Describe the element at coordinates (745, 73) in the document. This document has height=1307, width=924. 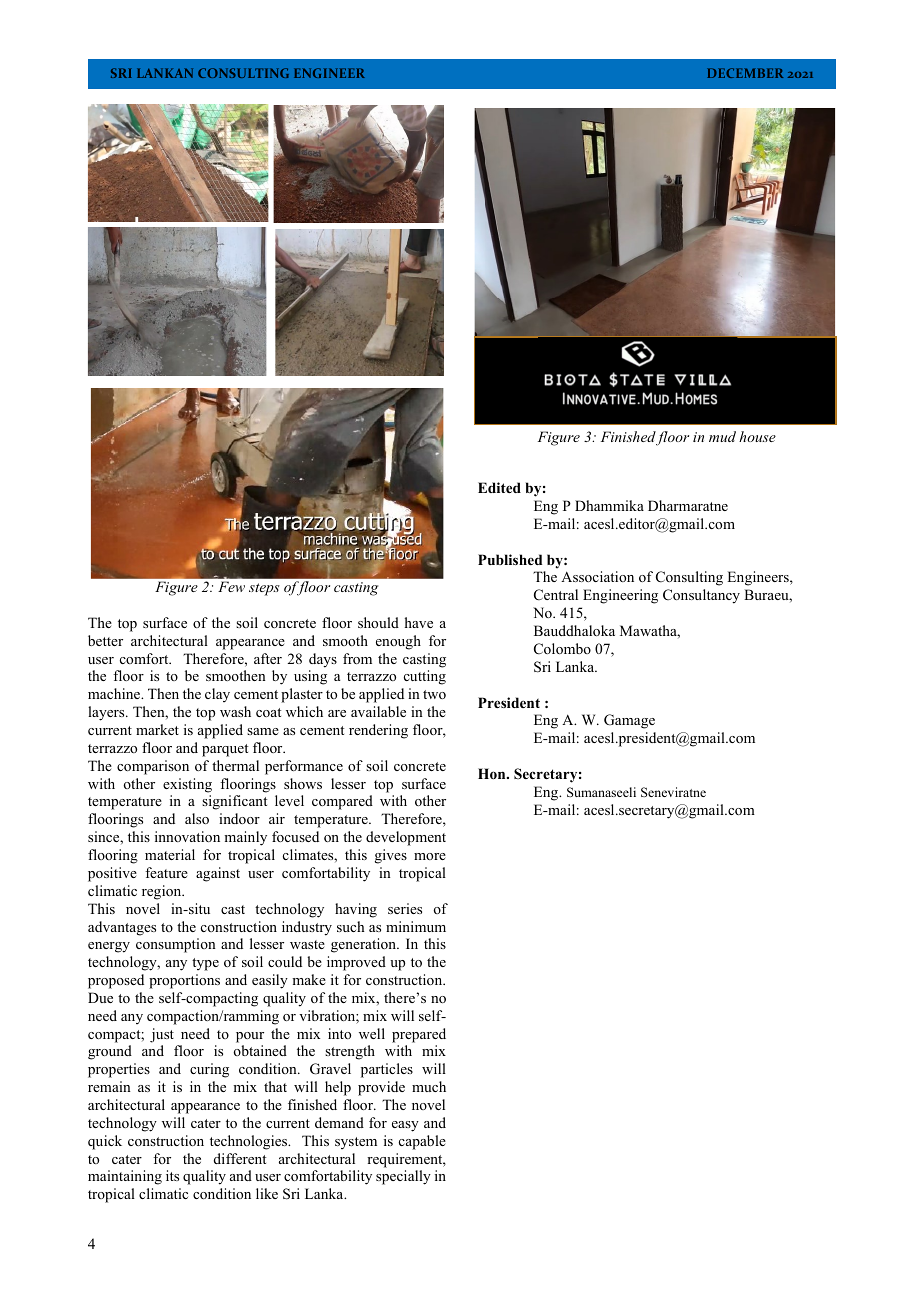
I see `DECEMBER` at that location.
